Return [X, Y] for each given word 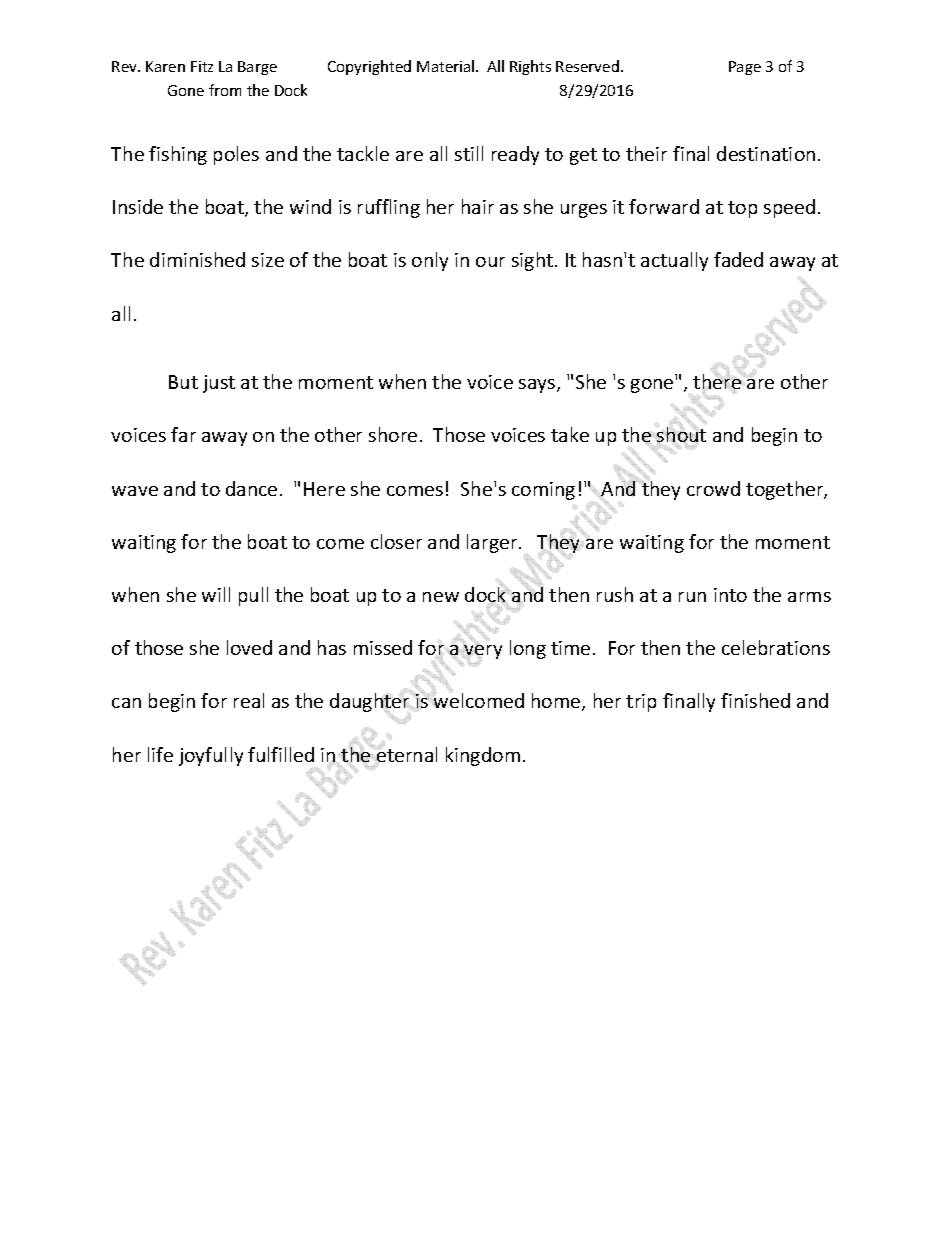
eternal [406, 754]
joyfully [211, 756]
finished [755, 700]
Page [745, 68]
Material [447, 66]
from [225, 90]
